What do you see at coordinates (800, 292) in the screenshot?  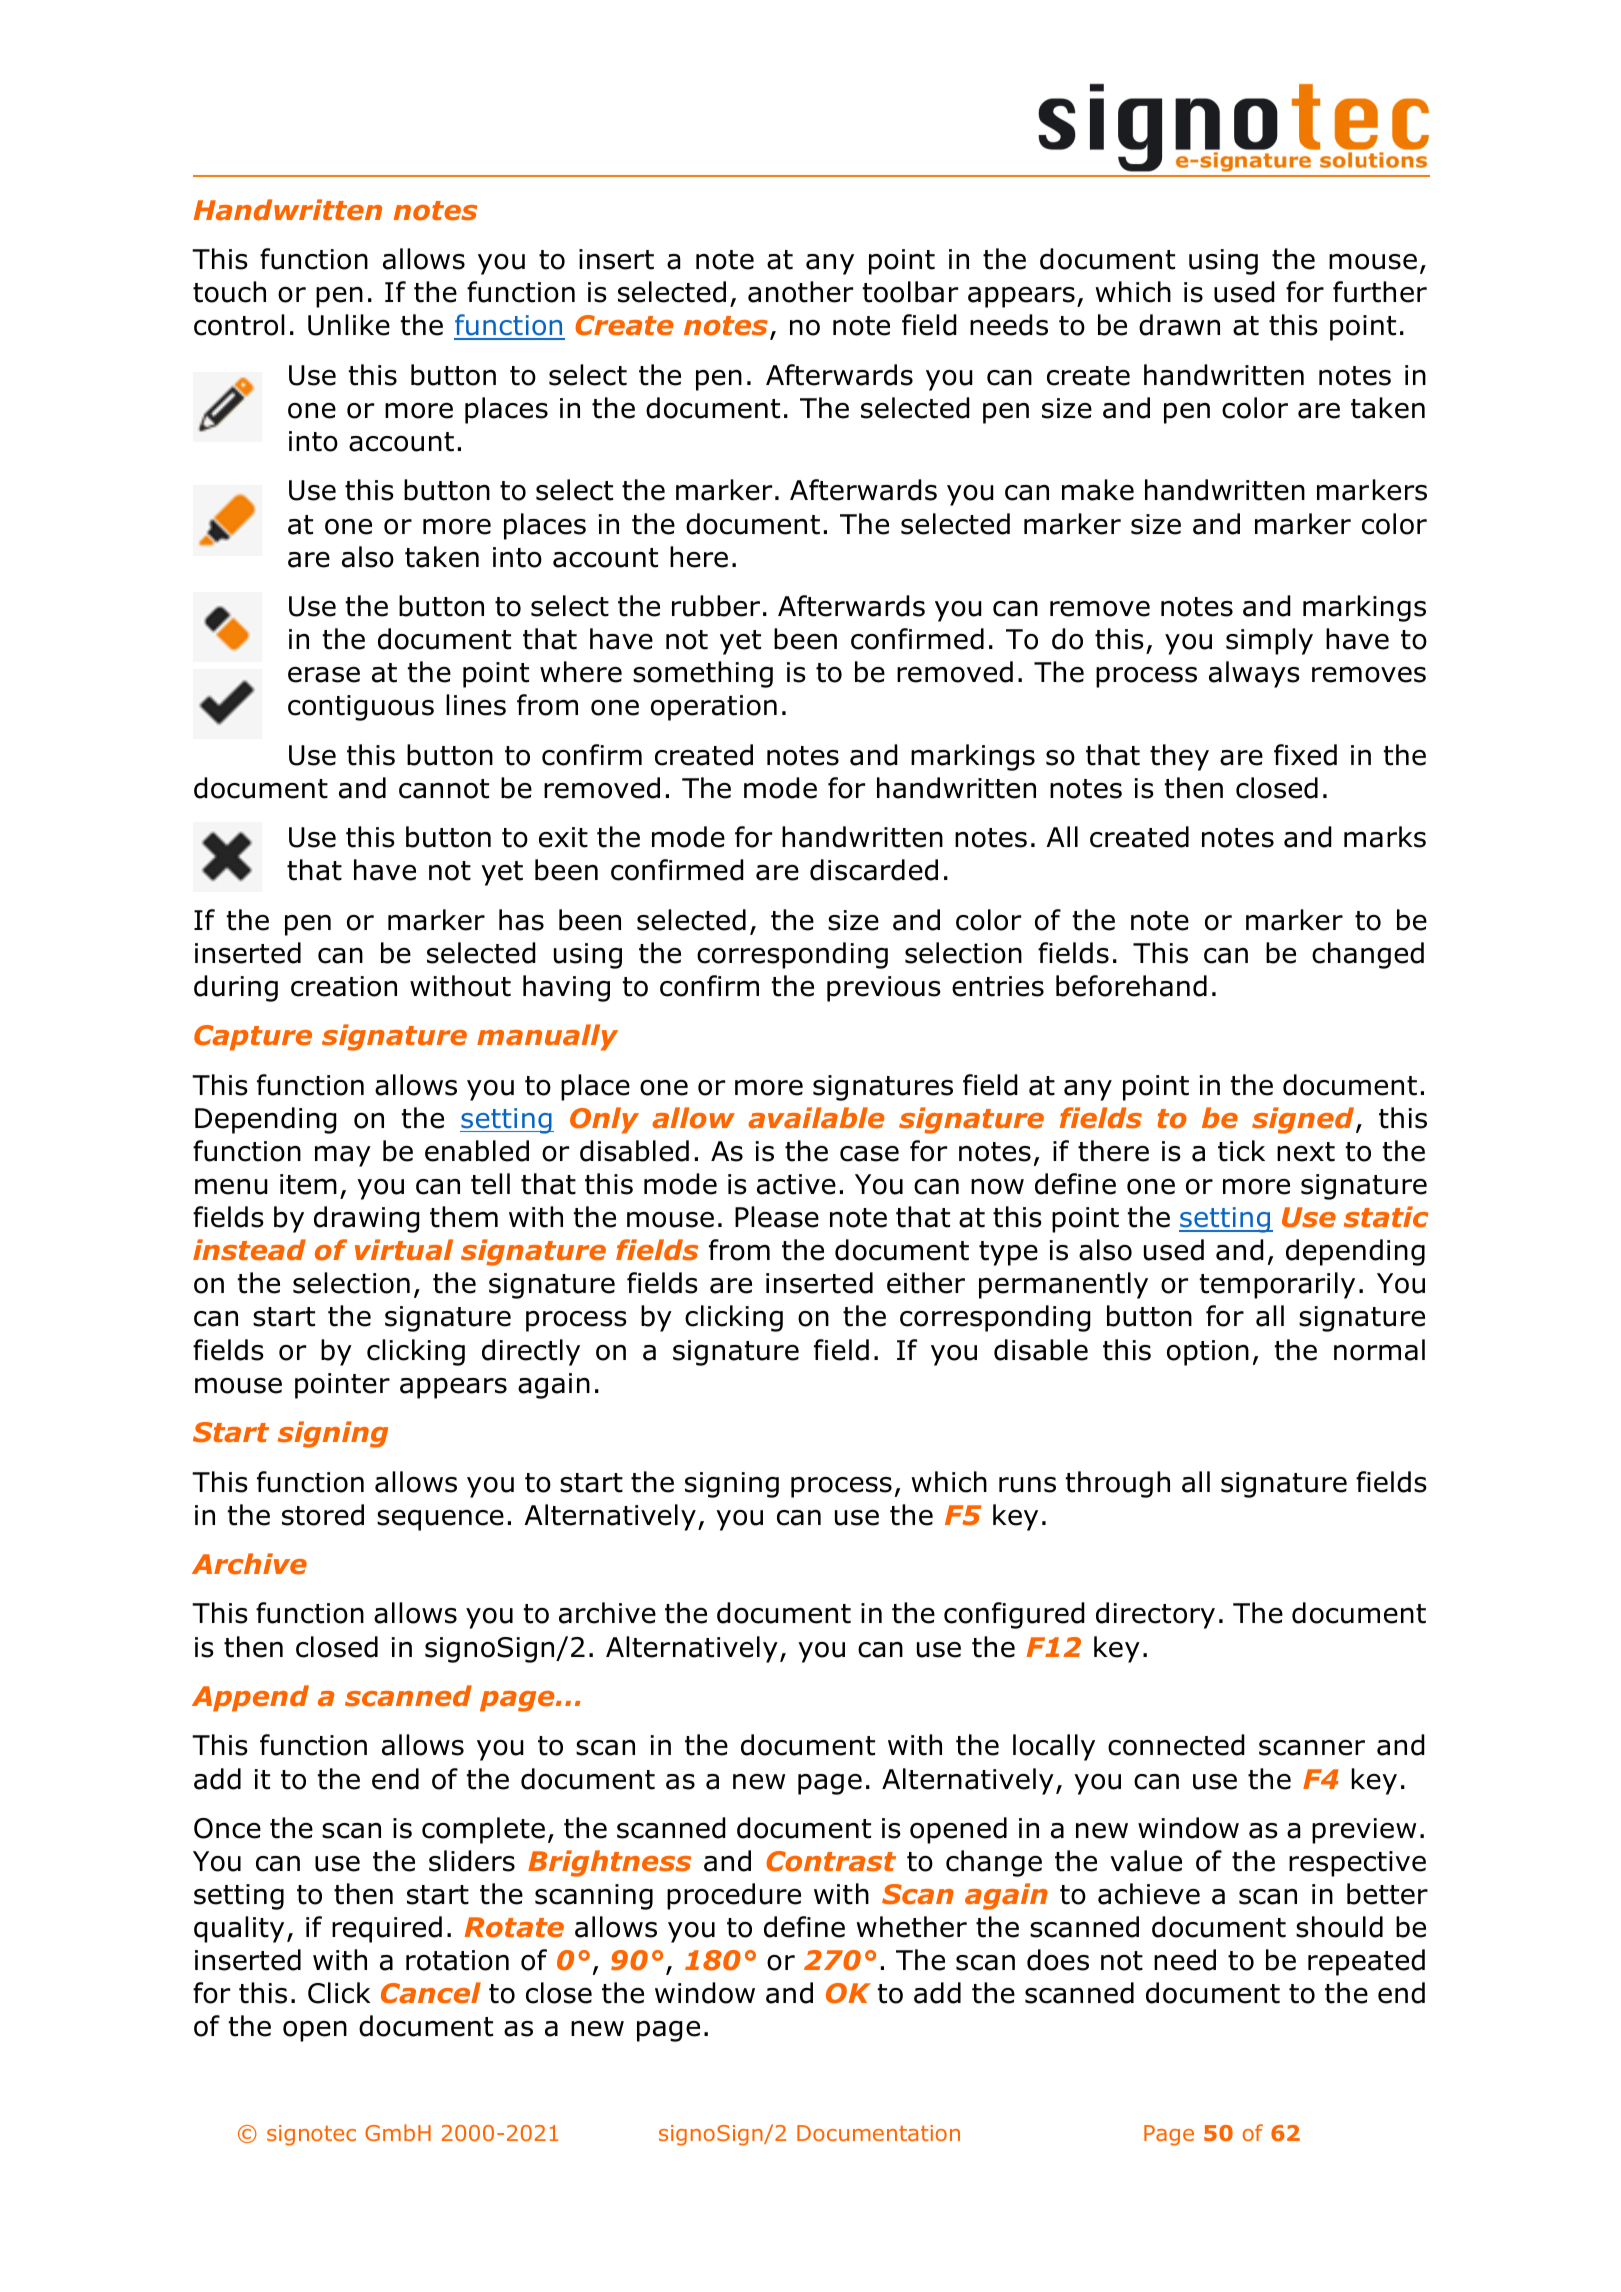 I see `another` at bounding box center [800, 292].
